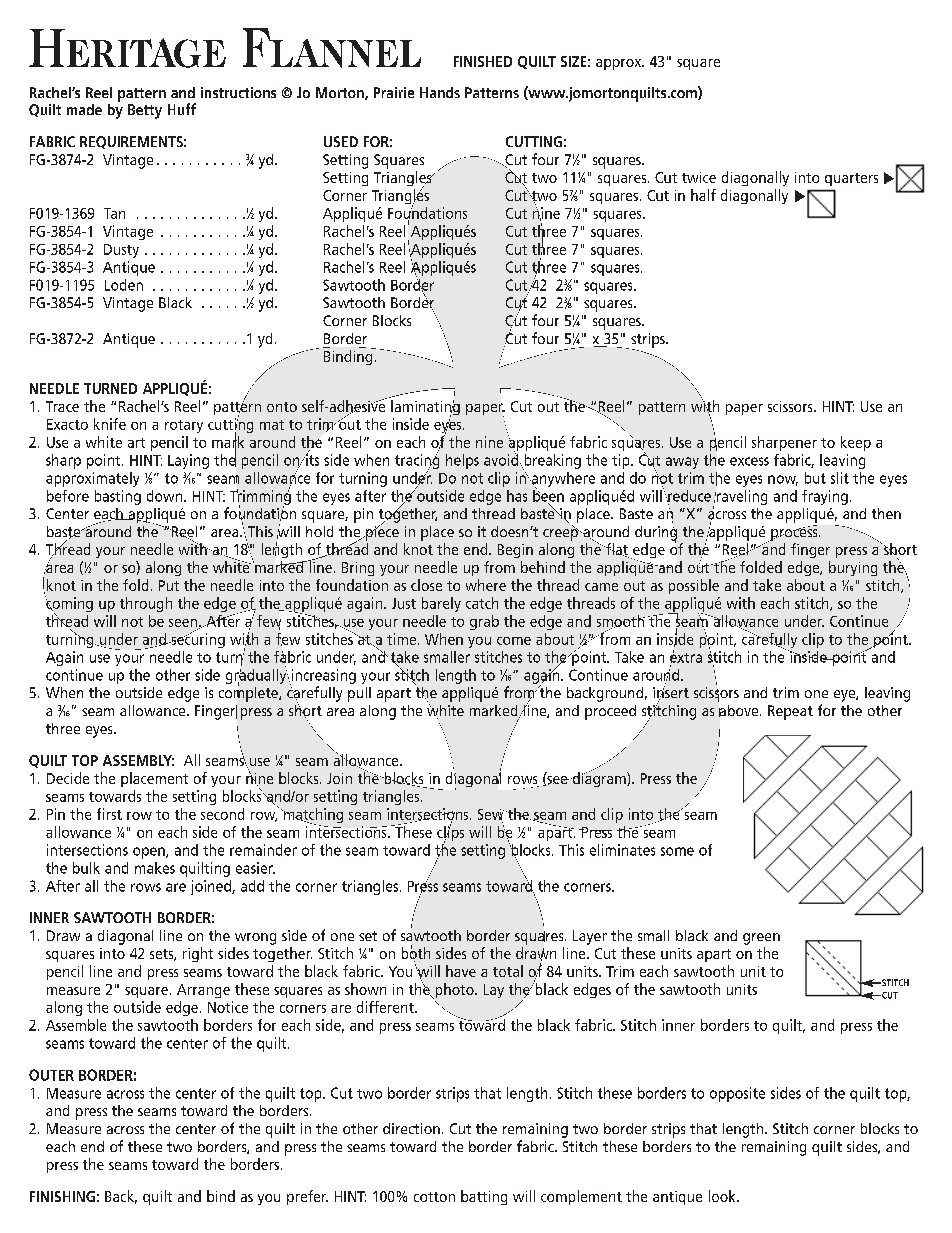  I want to click on batting, so click(484, 1197).
